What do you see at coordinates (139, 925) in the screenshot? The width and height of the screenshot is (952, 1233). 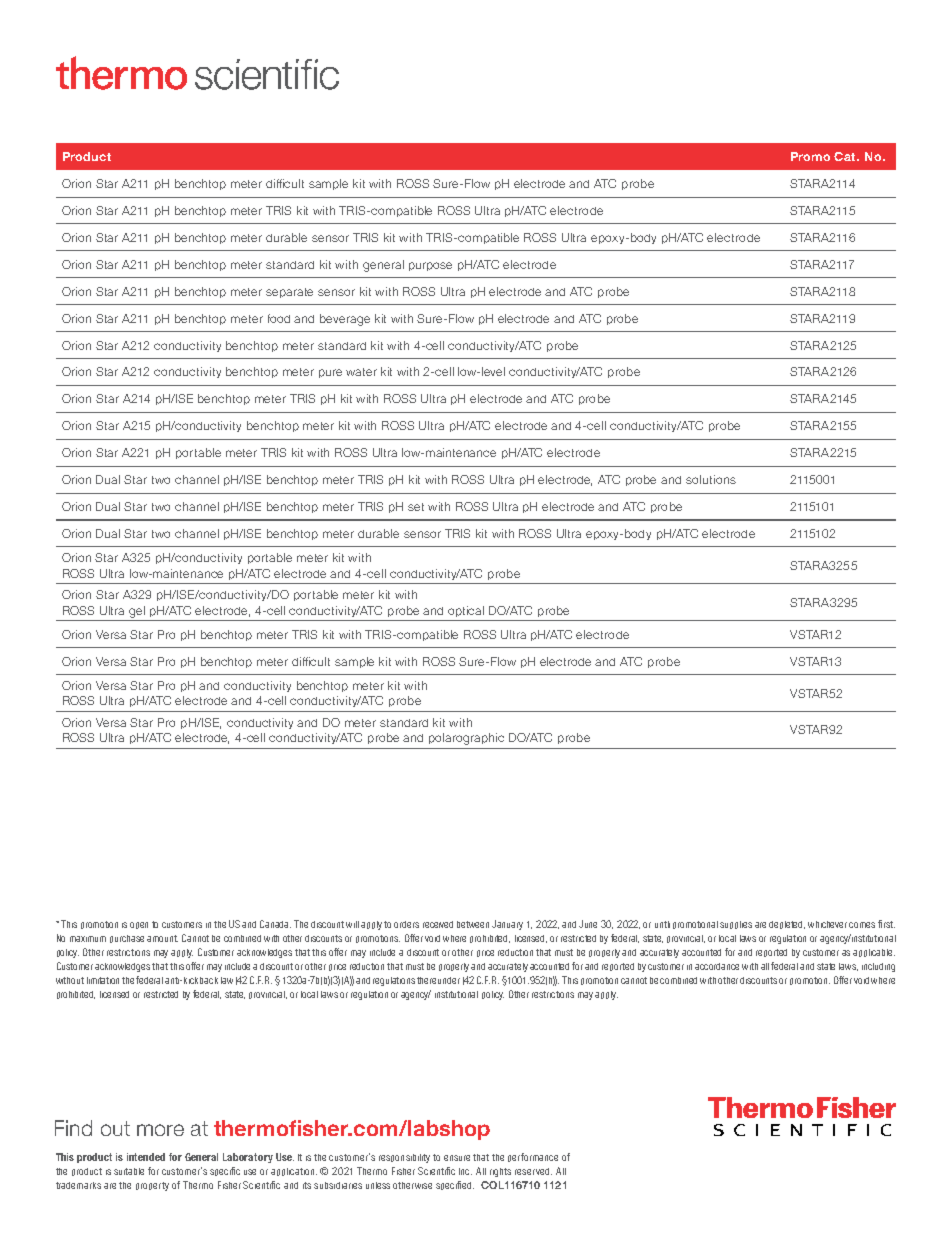 I see `open` at bounding box center [139, 925].
